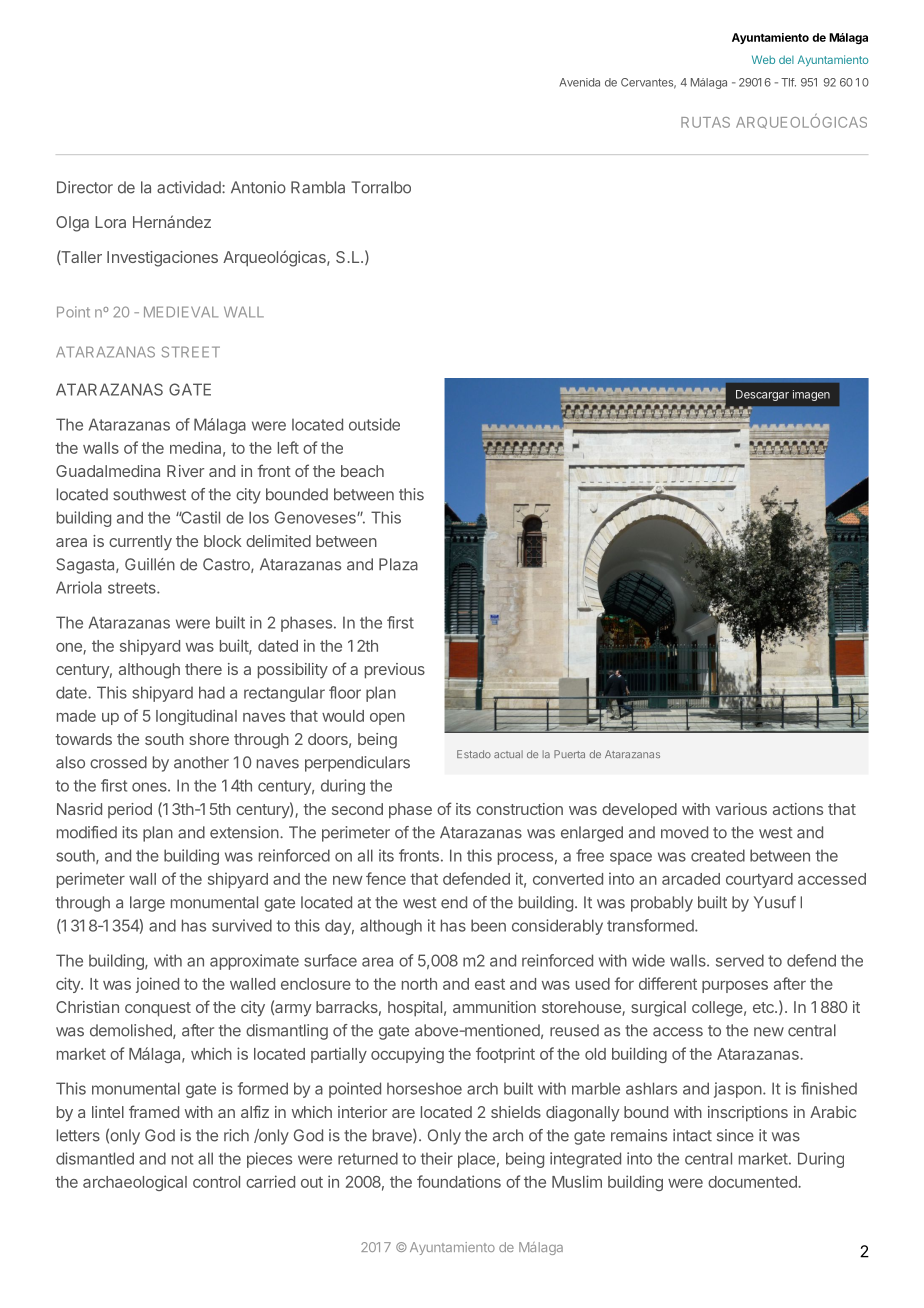  What do you see at coordinates (374, 424) in the image?
I see `outside` at bounding box center [374, 424].
